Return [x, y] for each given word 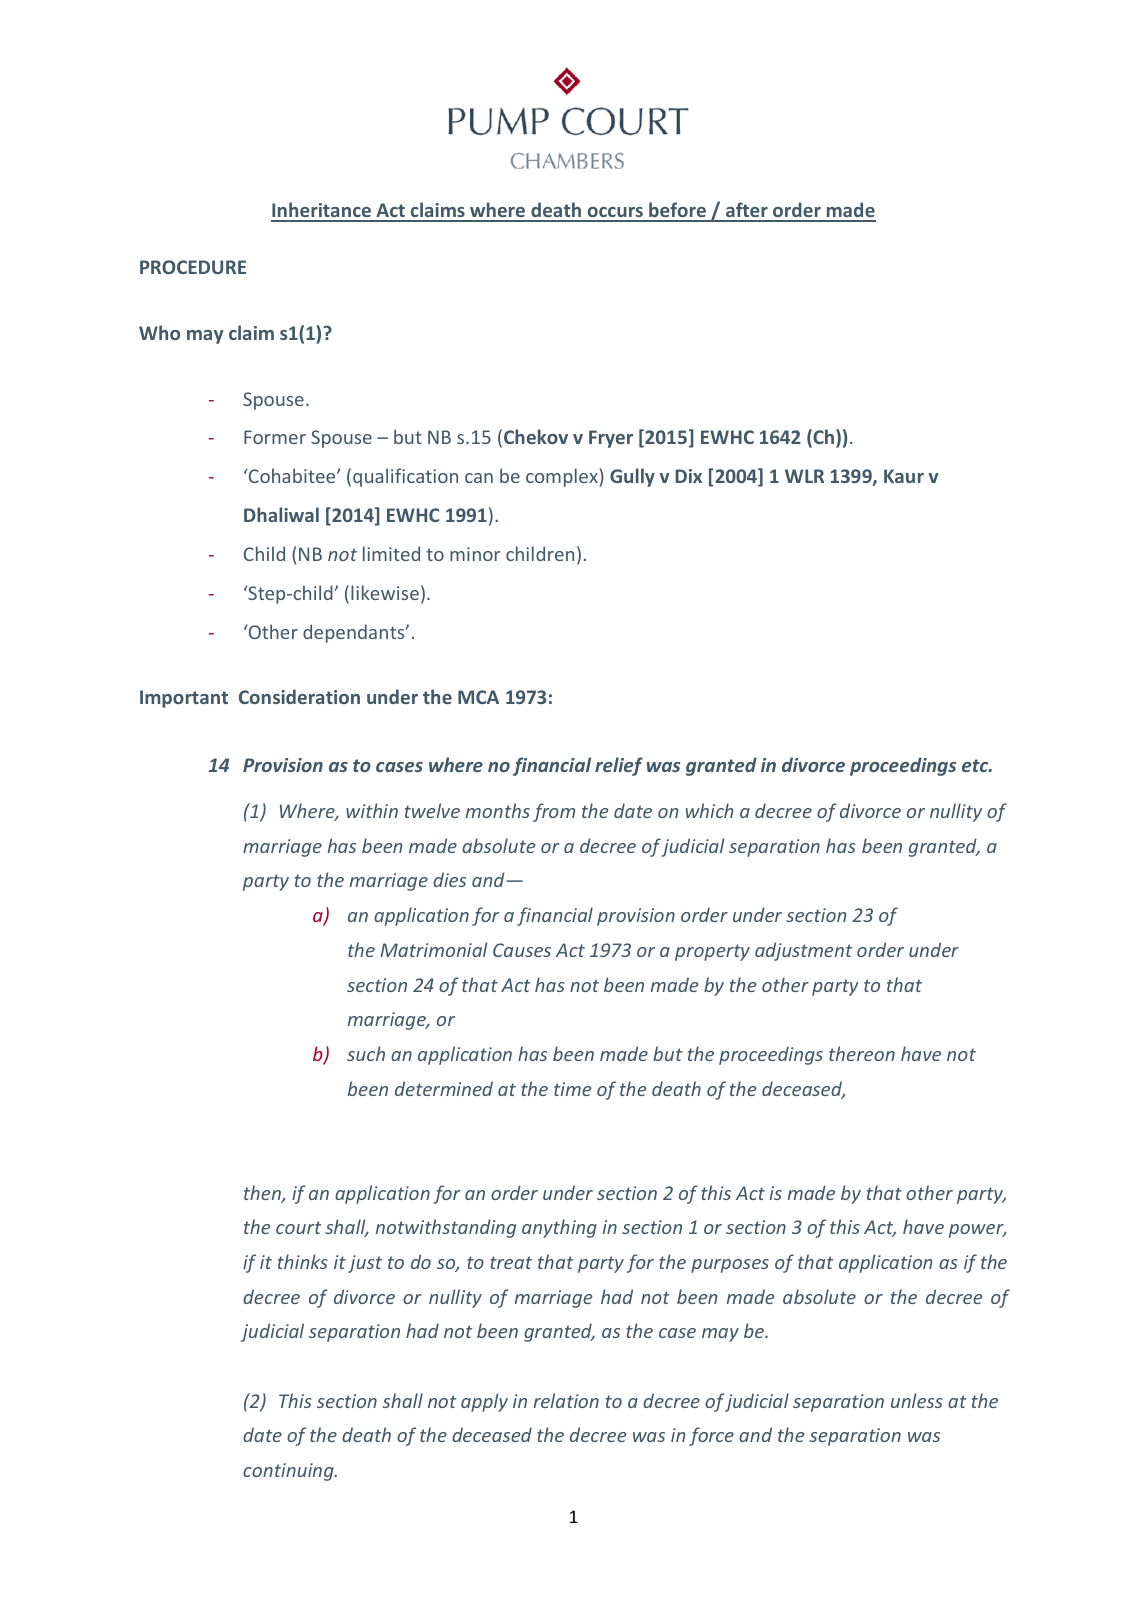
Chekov [536, 436]
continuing [289, 1472]
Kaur [904, 476]
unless [917, 1400]
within [372, 810]
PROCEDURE [193, 267]
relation [566, 1400]
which [710, 810]
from [554, 812]
